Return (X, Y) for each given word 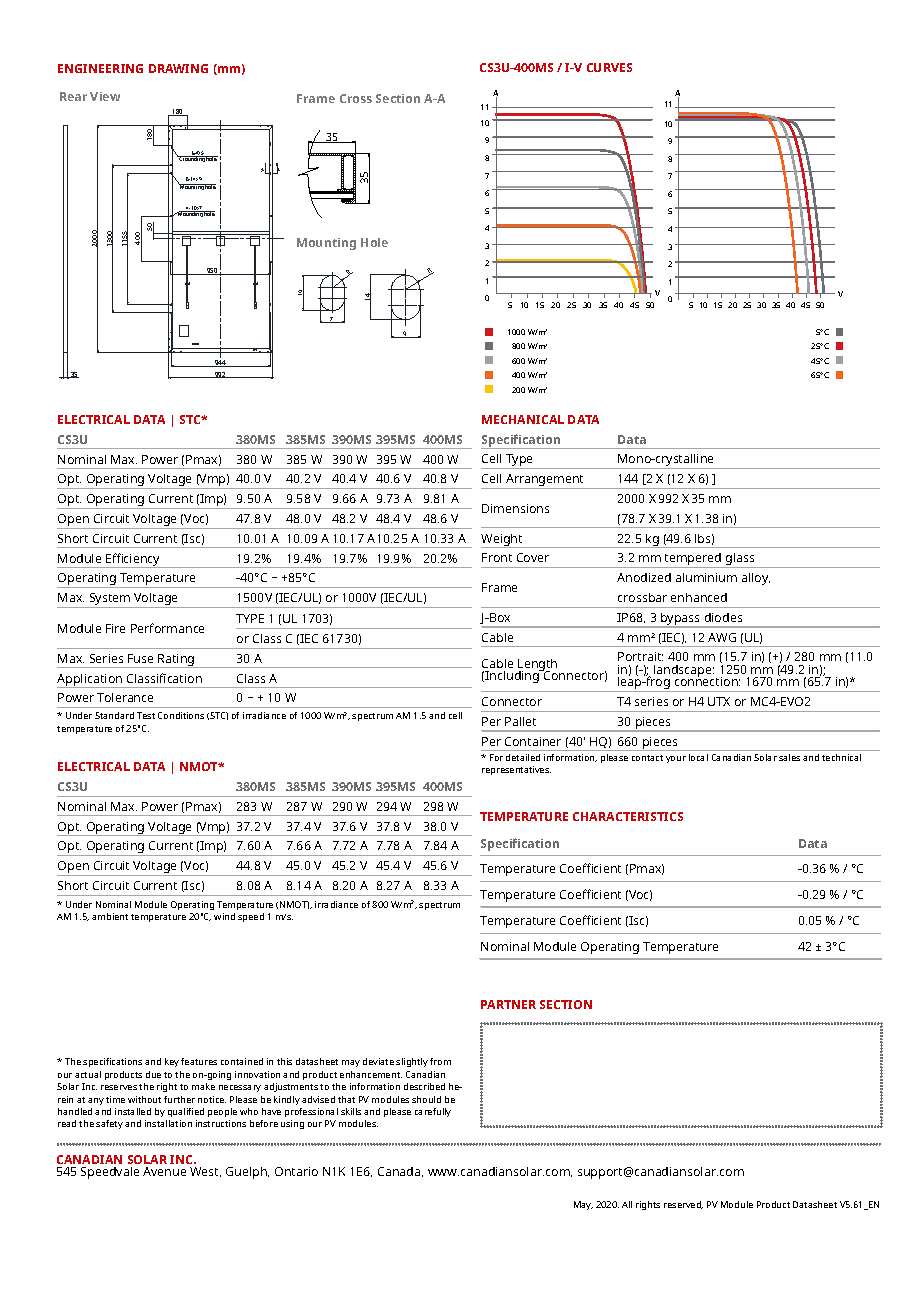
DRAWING (178, 68)
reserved (683, 1205)
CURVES (609, 67)
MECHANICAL (523, 419)
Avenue (164, 1171)
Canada (400, 1172)
